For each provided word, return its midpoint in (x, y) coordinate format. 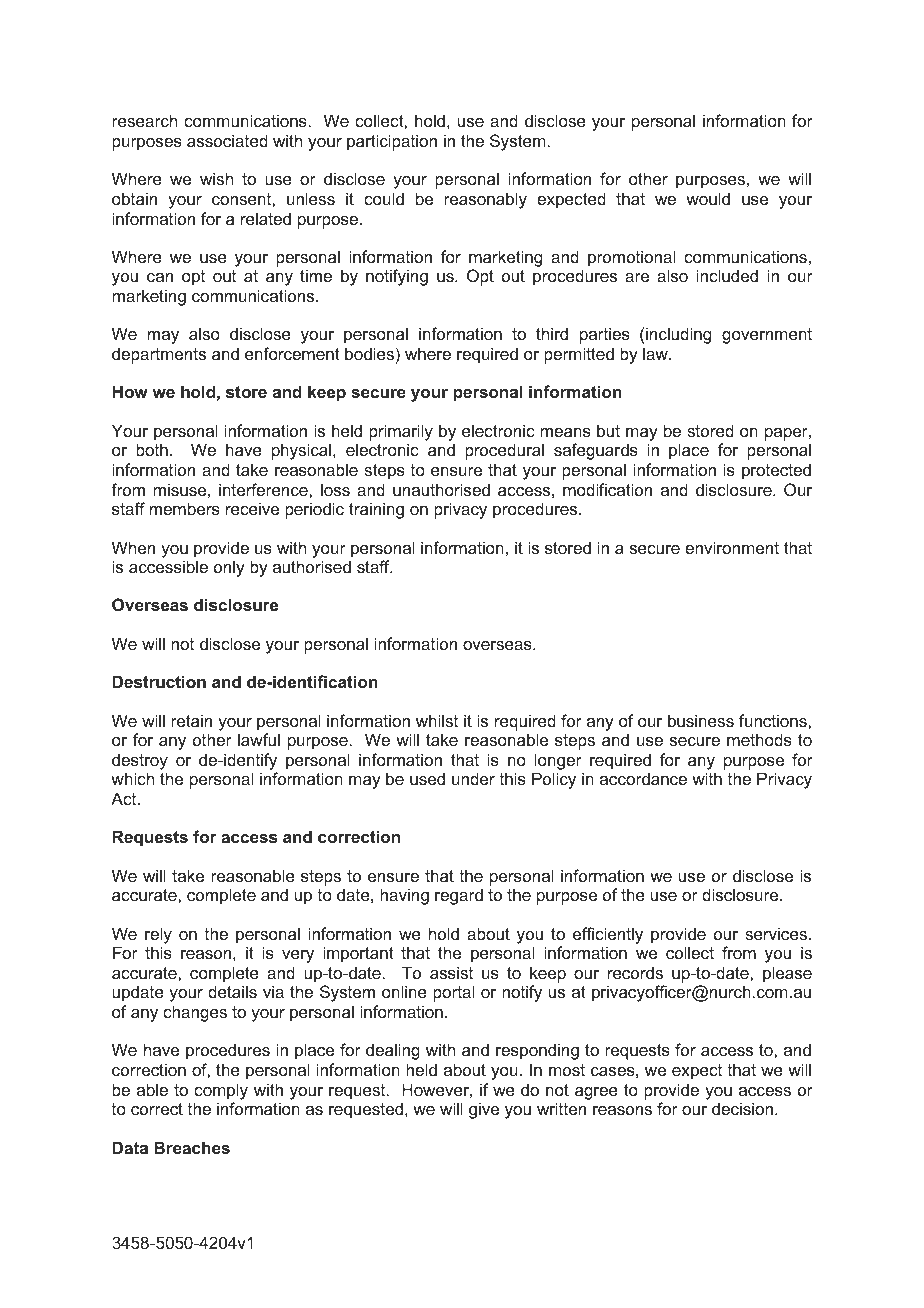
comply (221, 1091)
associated (227, 140)
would (708, 198)
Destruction (159, 681)
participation (392, 142)
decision (742, 1108)
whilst (437, 720)
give (484, 1110)
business (701, 720)
